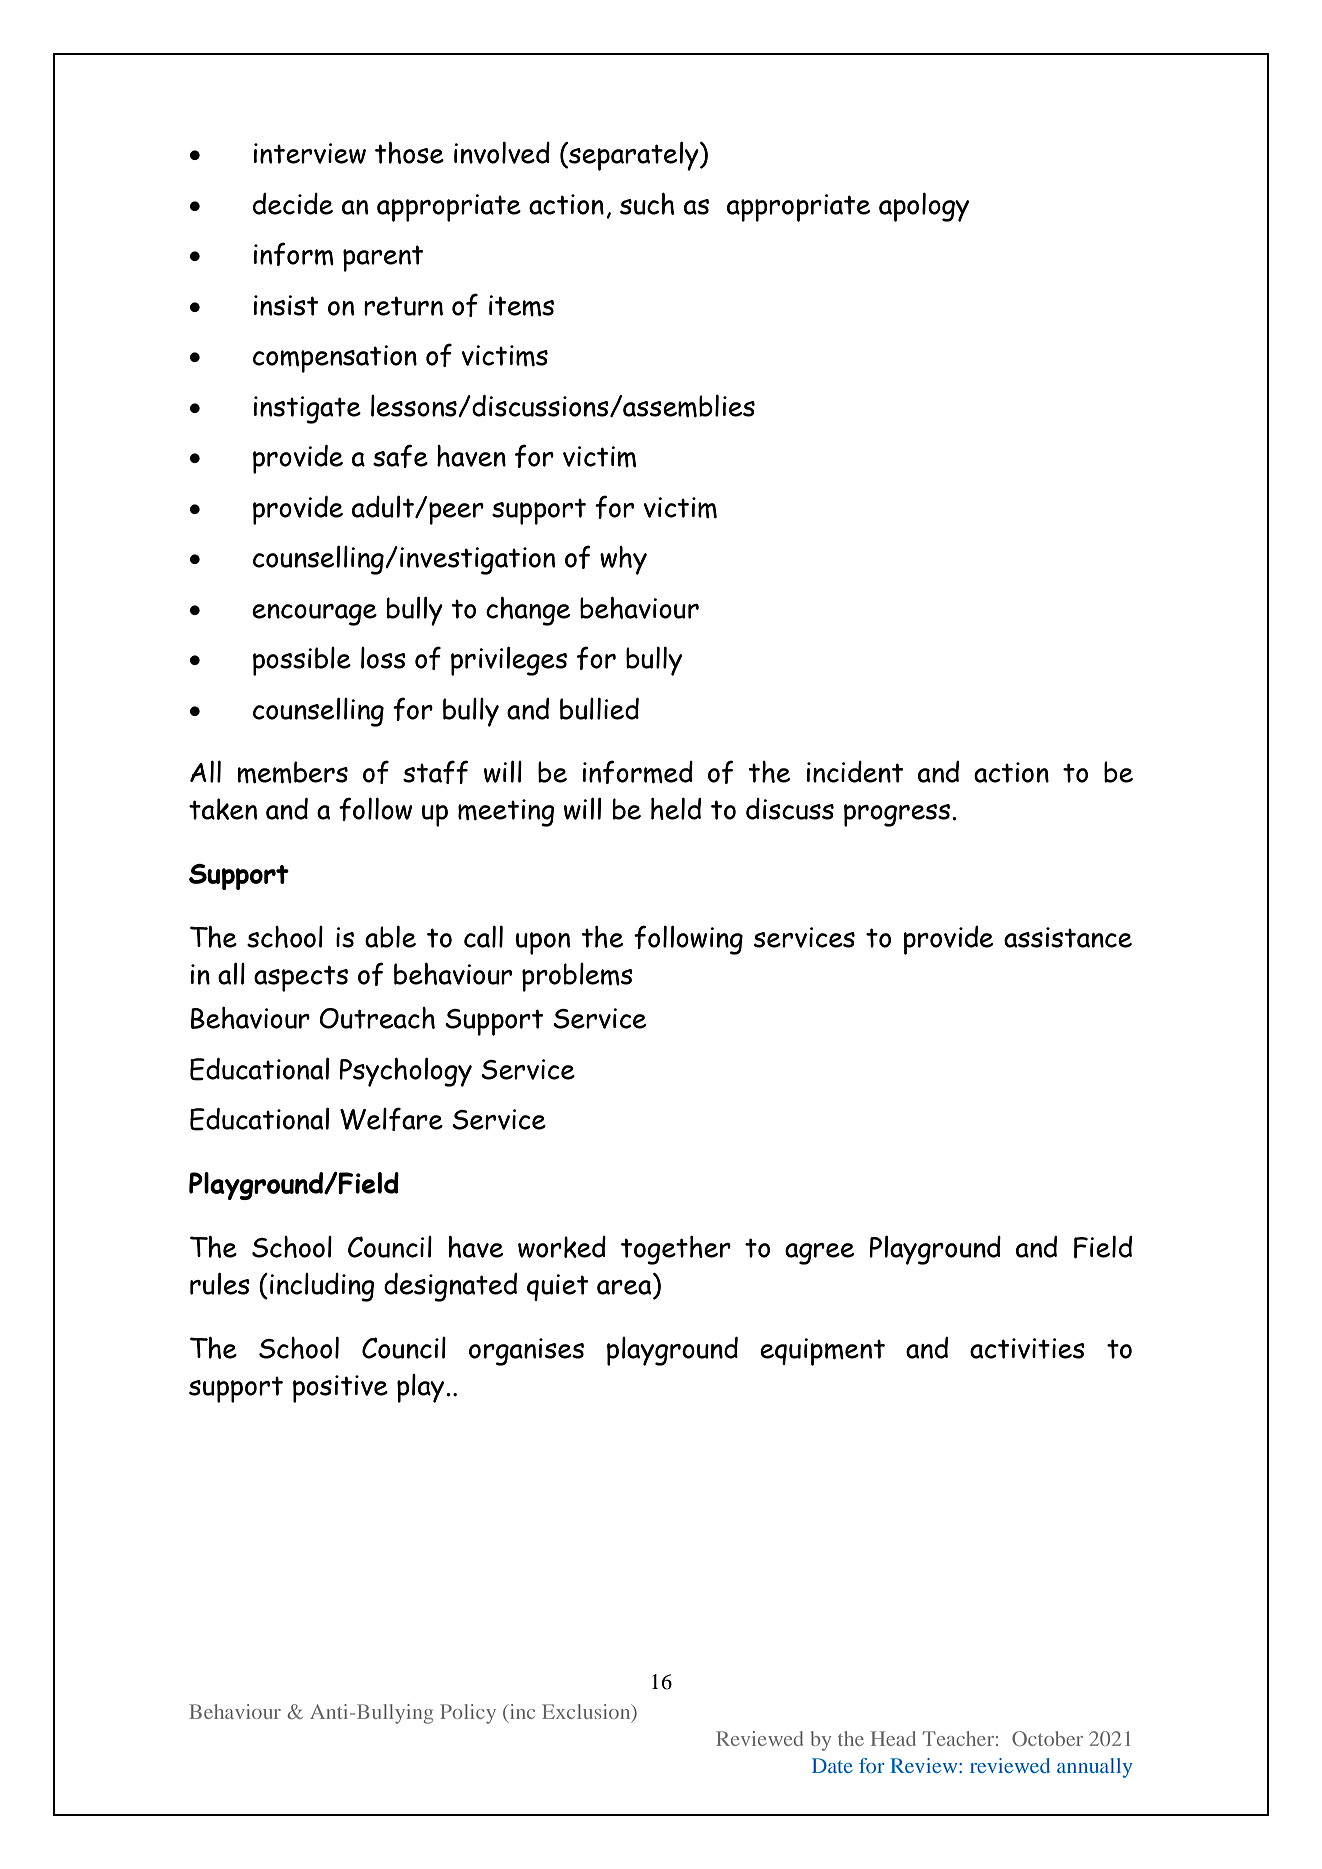  I want to click on decide, so click(293, 204).
